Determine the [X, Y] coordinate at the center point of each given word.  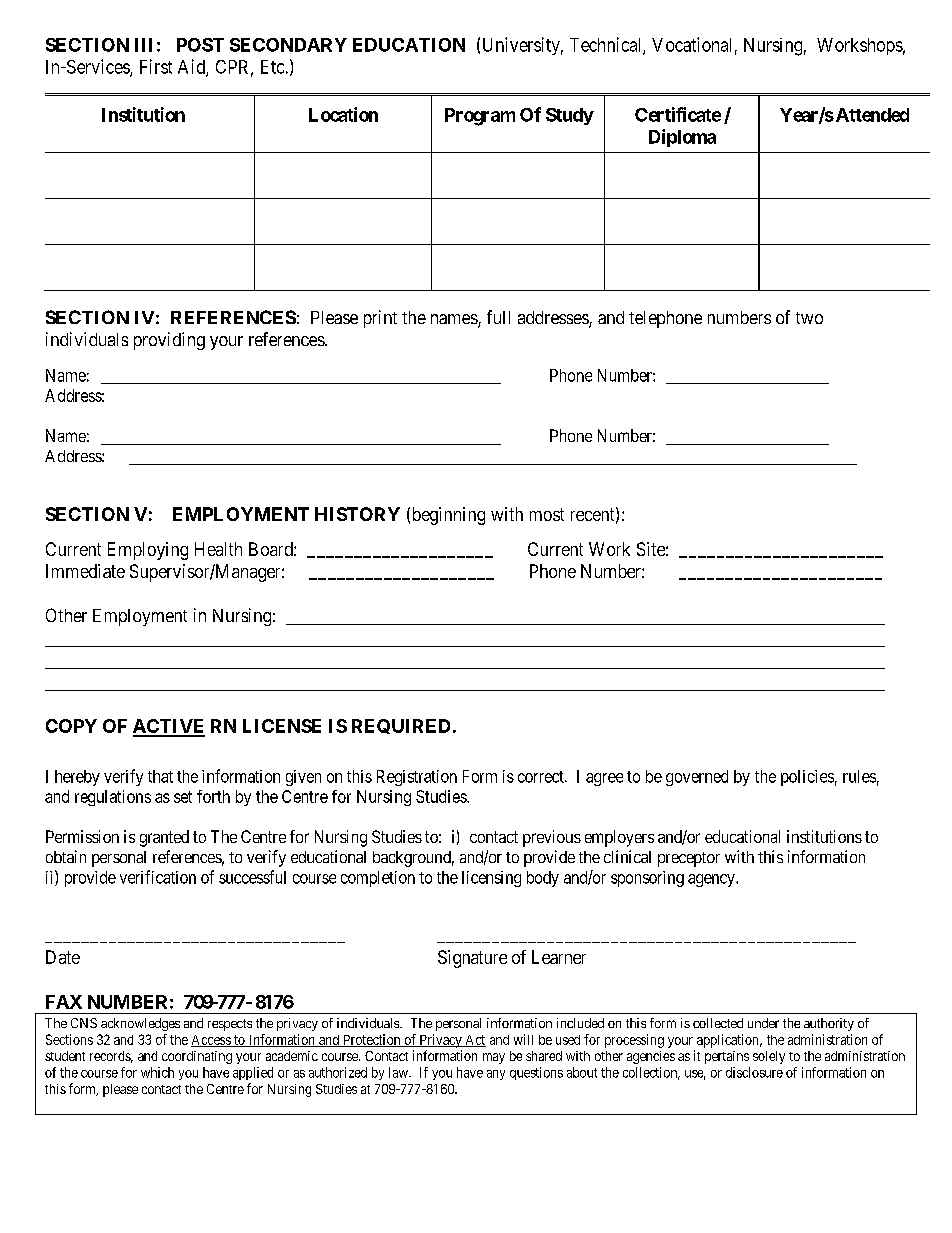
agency [712, 880]
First [156, 66]
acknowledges [140, 1024]
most [547, 514]
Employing [148, 551]
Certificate [678, 114]
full [498, 317]
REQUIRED [401, 726]
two [809, 318]
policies [807, 778]
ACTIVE [169, 727]
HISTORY [357, 514]
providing [169, 341]
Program [480, 117]
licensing [491, 879]
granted [164, 838]
